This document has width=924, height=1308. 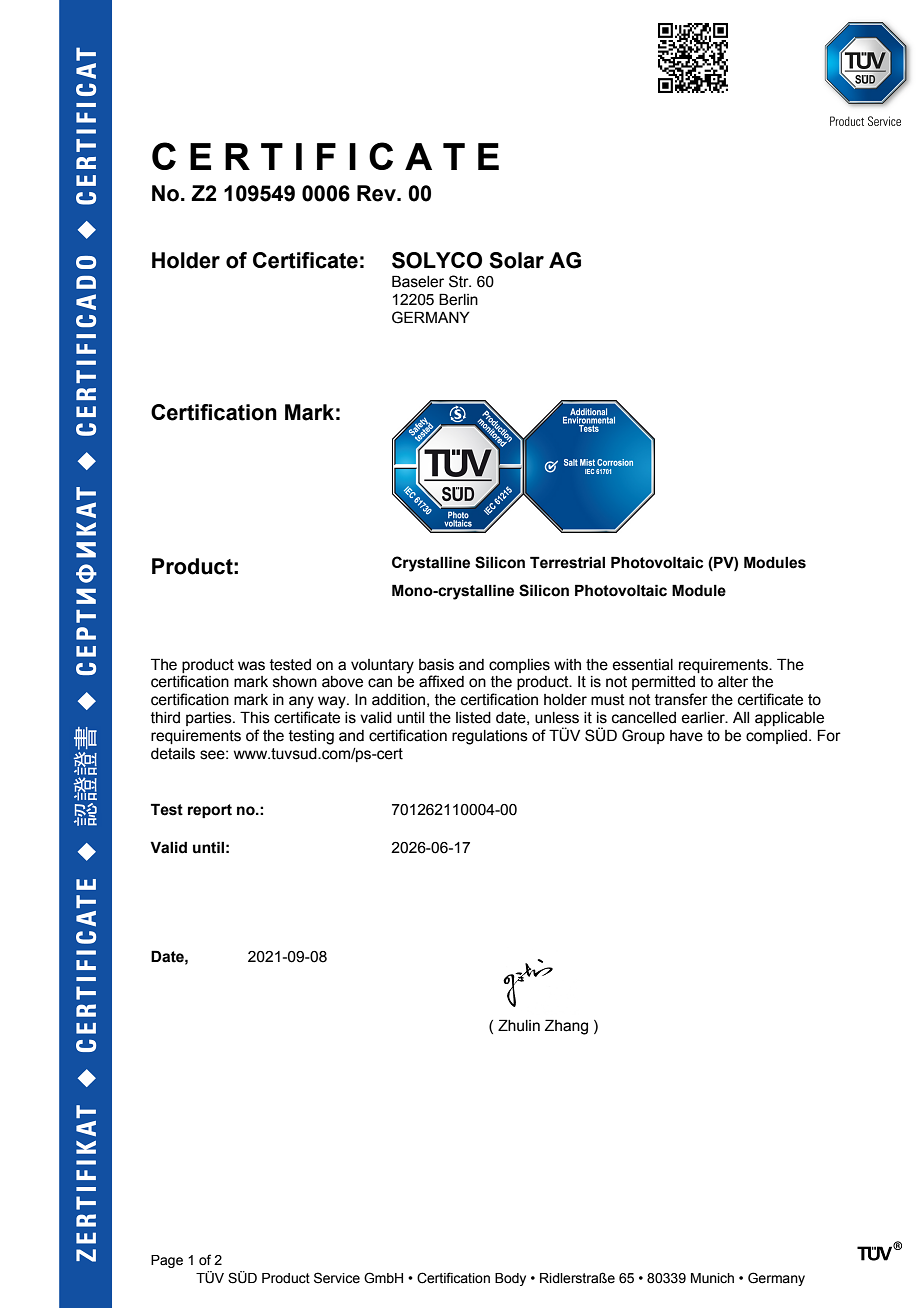 I want to click on Berlin, so click(x=458, y=299).
